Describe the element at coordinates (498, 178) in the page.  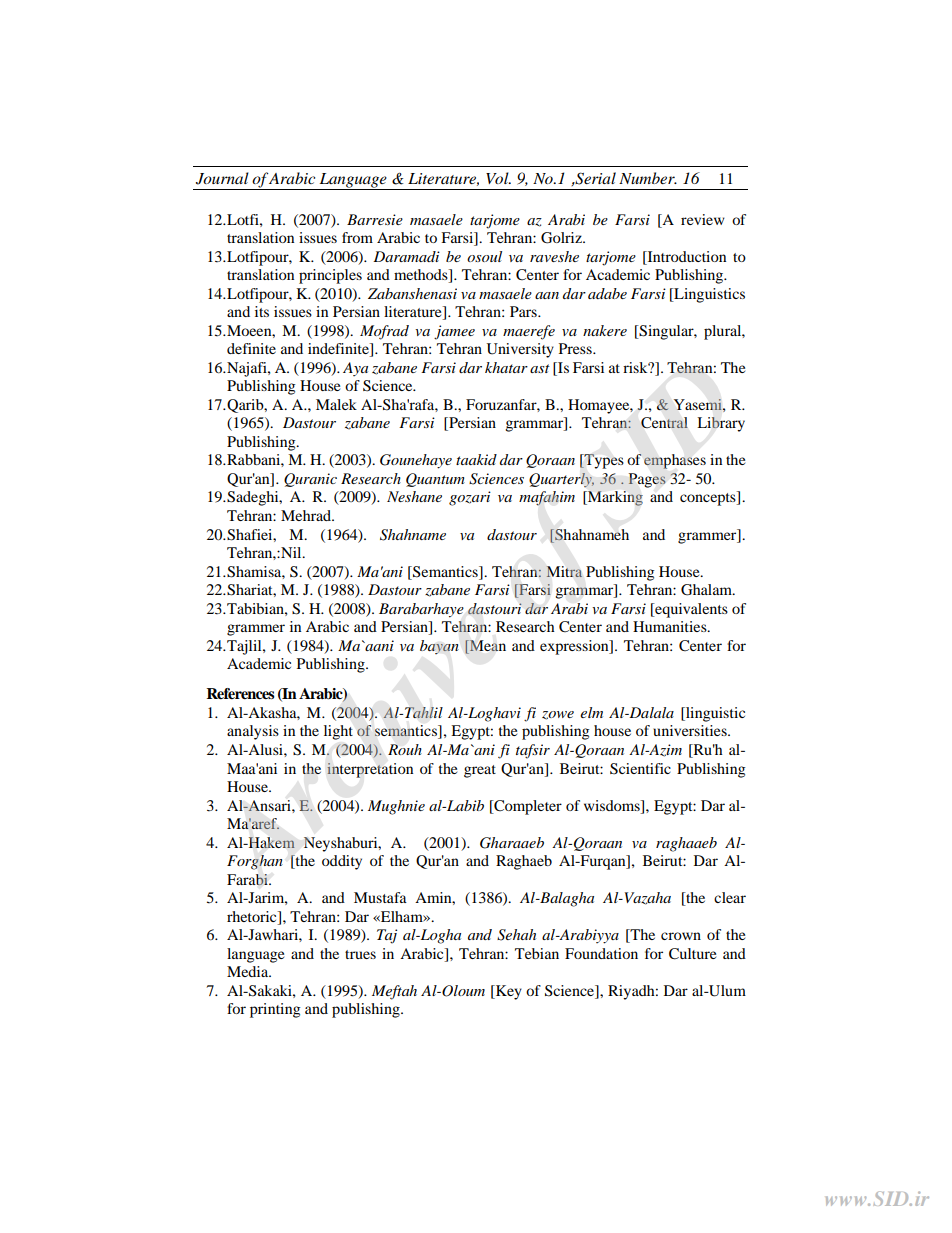
I see `Vol` at that location.
